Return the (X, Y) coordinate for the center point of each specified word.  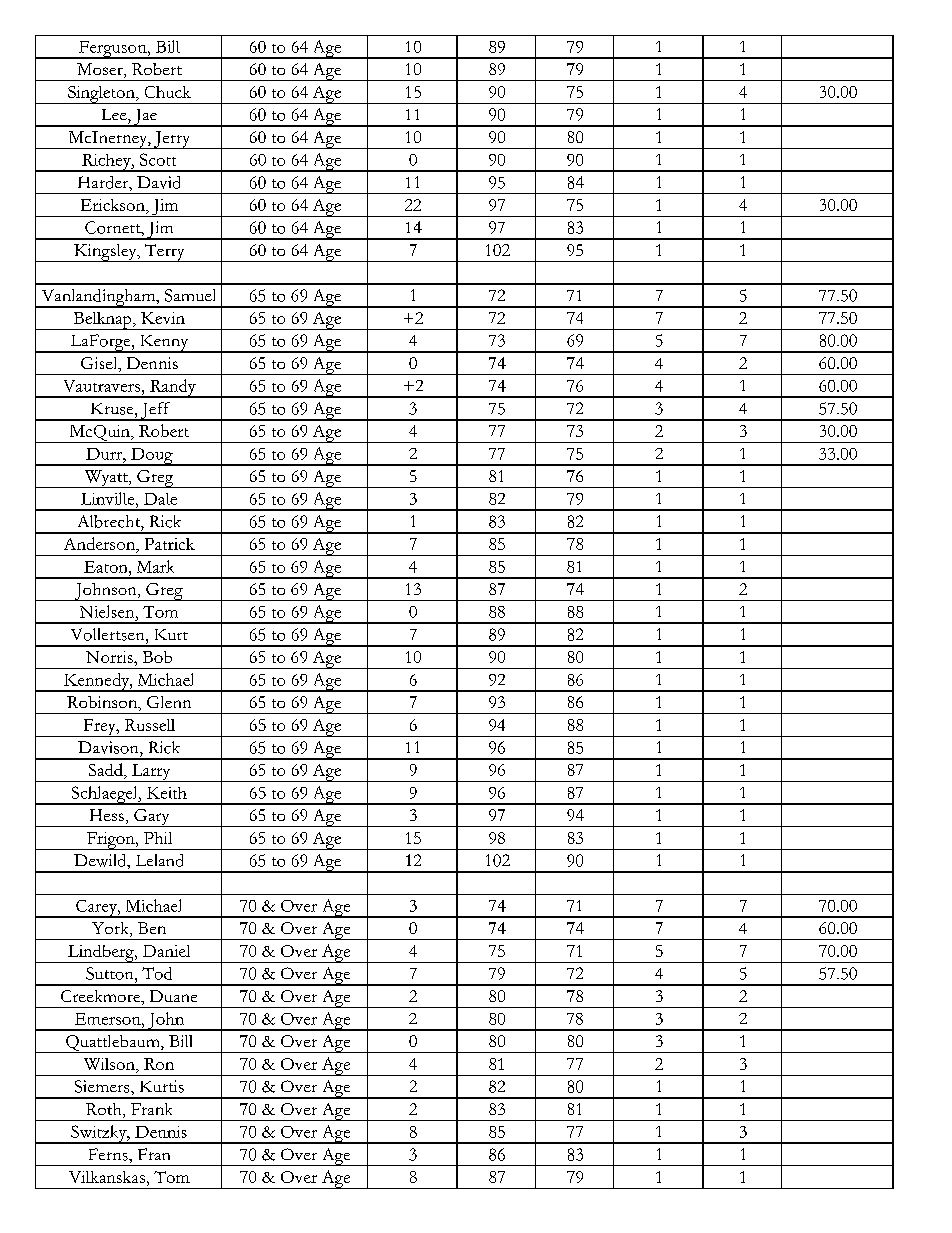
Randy (173, 388)
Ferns (109, 1154)
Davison (109, 747)
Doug (152, 457)
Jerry (172, 140)
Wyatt (106, 479)
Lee (115, 114)
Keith (167, 793)
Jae (145, 118)
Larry (151, 773)
